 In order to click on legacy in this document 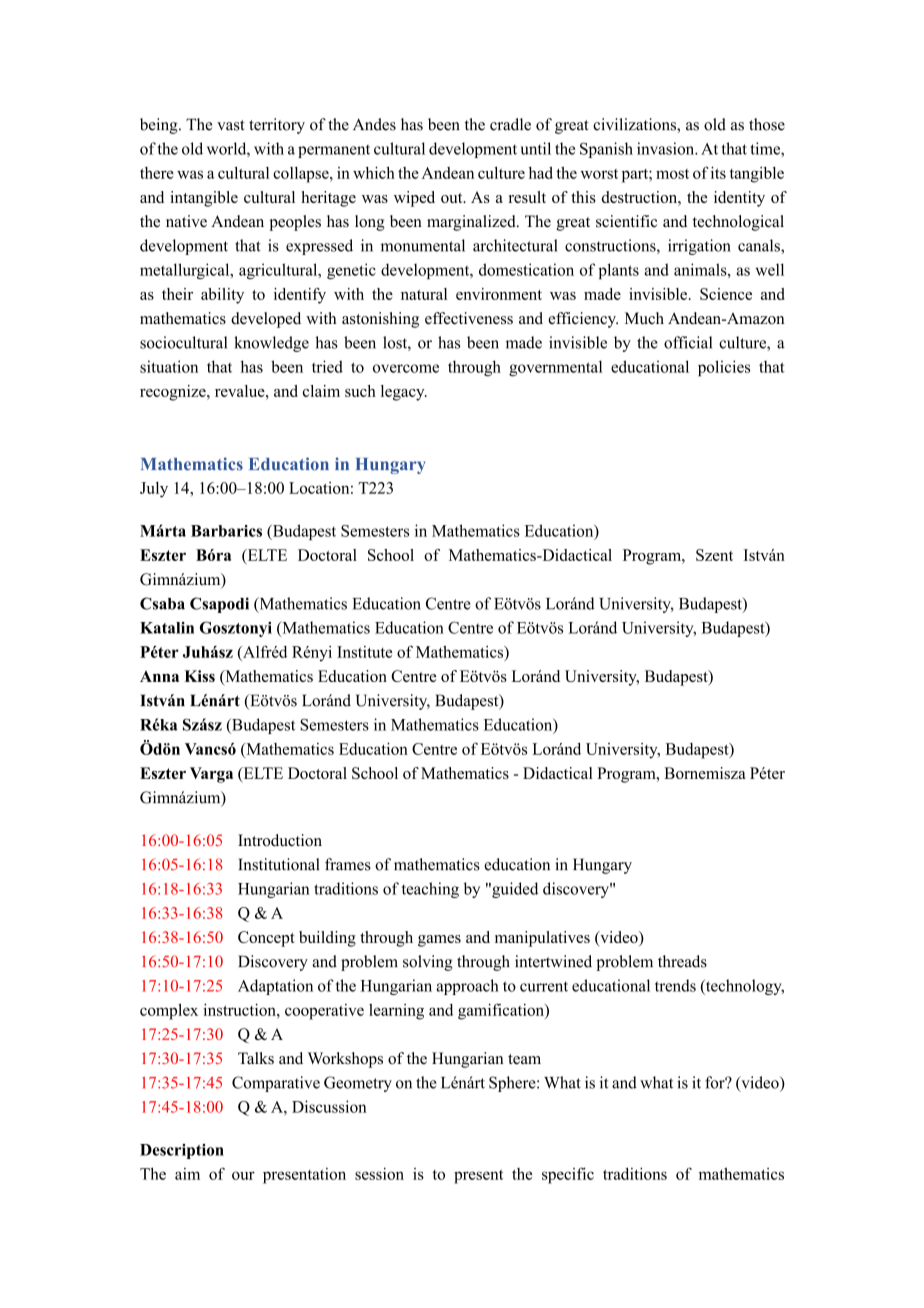, I will do `click(404, 393)`.
